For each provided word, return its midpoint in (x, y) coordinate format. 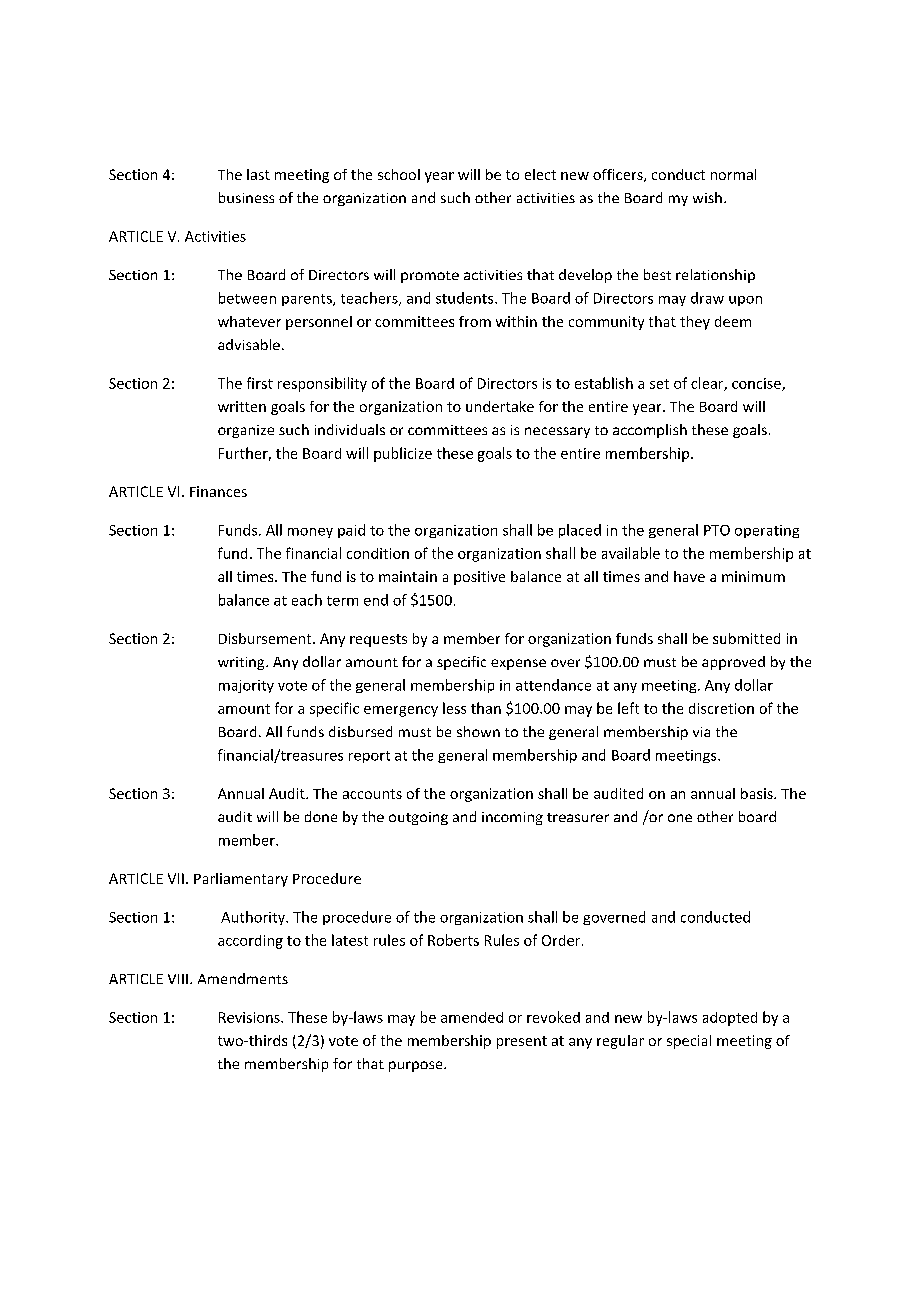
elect (540, 174)
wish (707, 197)
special (689, 1042)
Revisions (250, 1017)
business (246, 197)
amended (472, 1017)
